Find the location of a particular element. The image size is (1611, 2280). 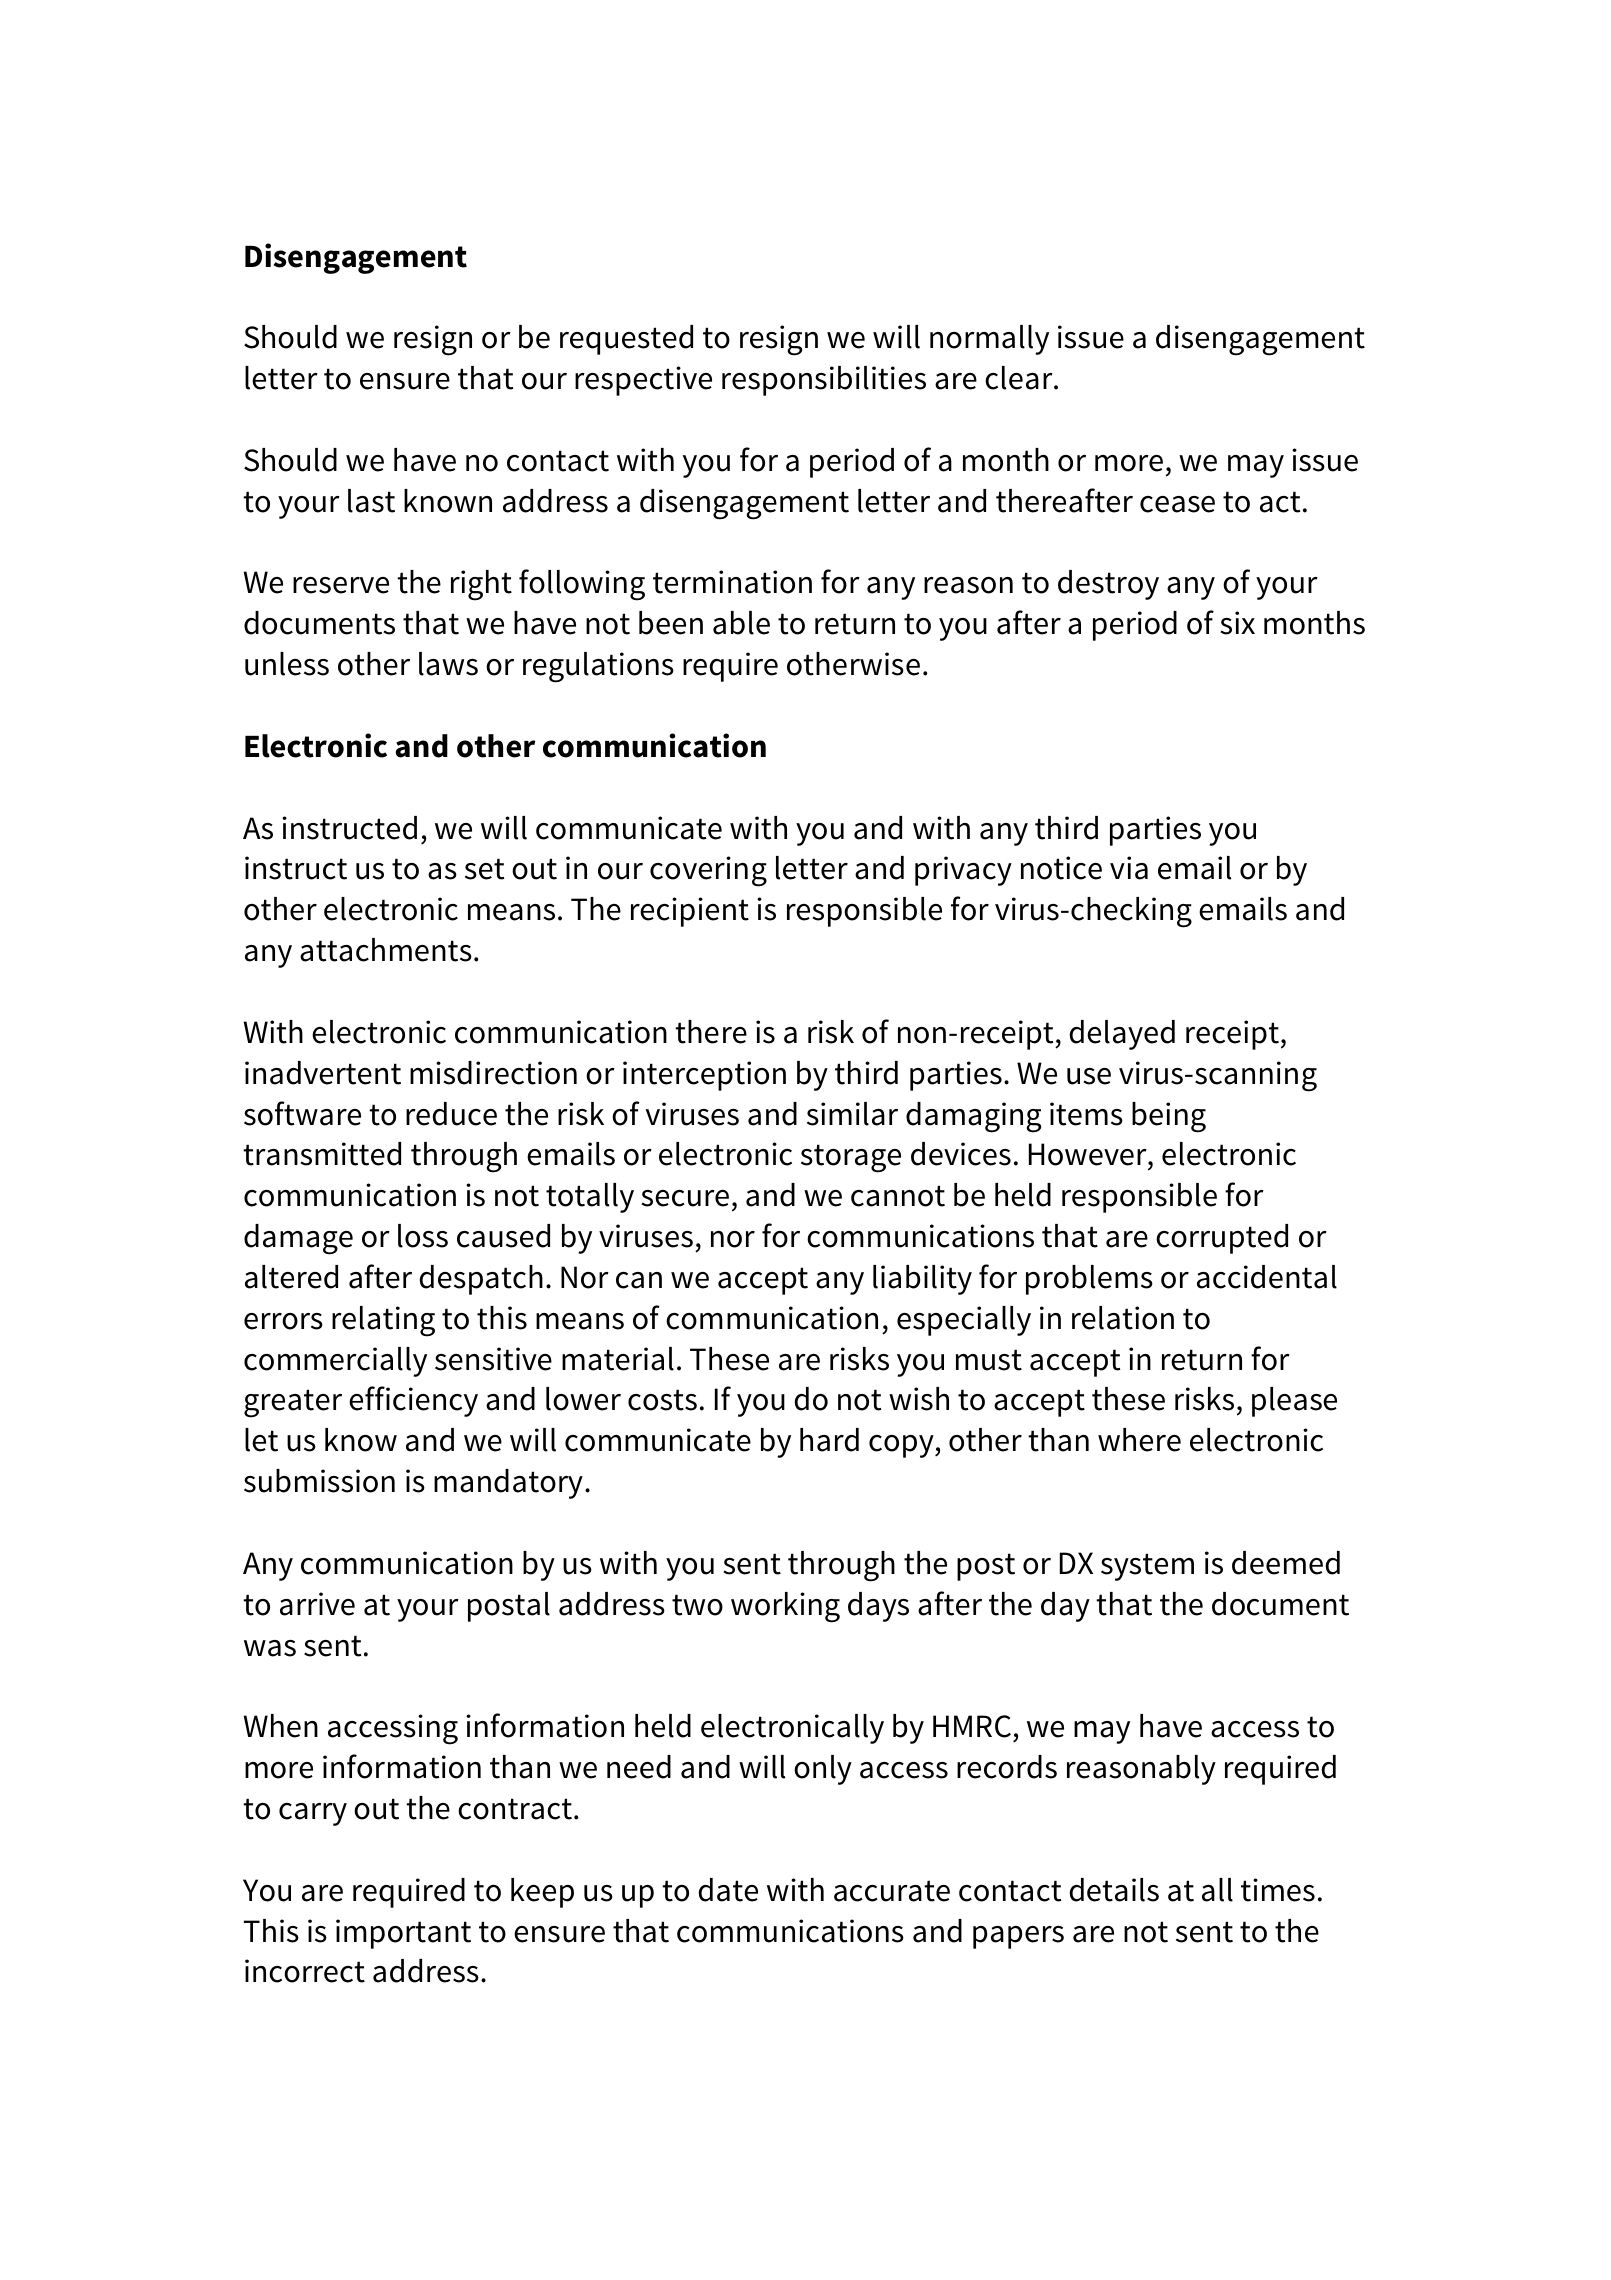

responsibilities is located at coordinates (824, 381).
